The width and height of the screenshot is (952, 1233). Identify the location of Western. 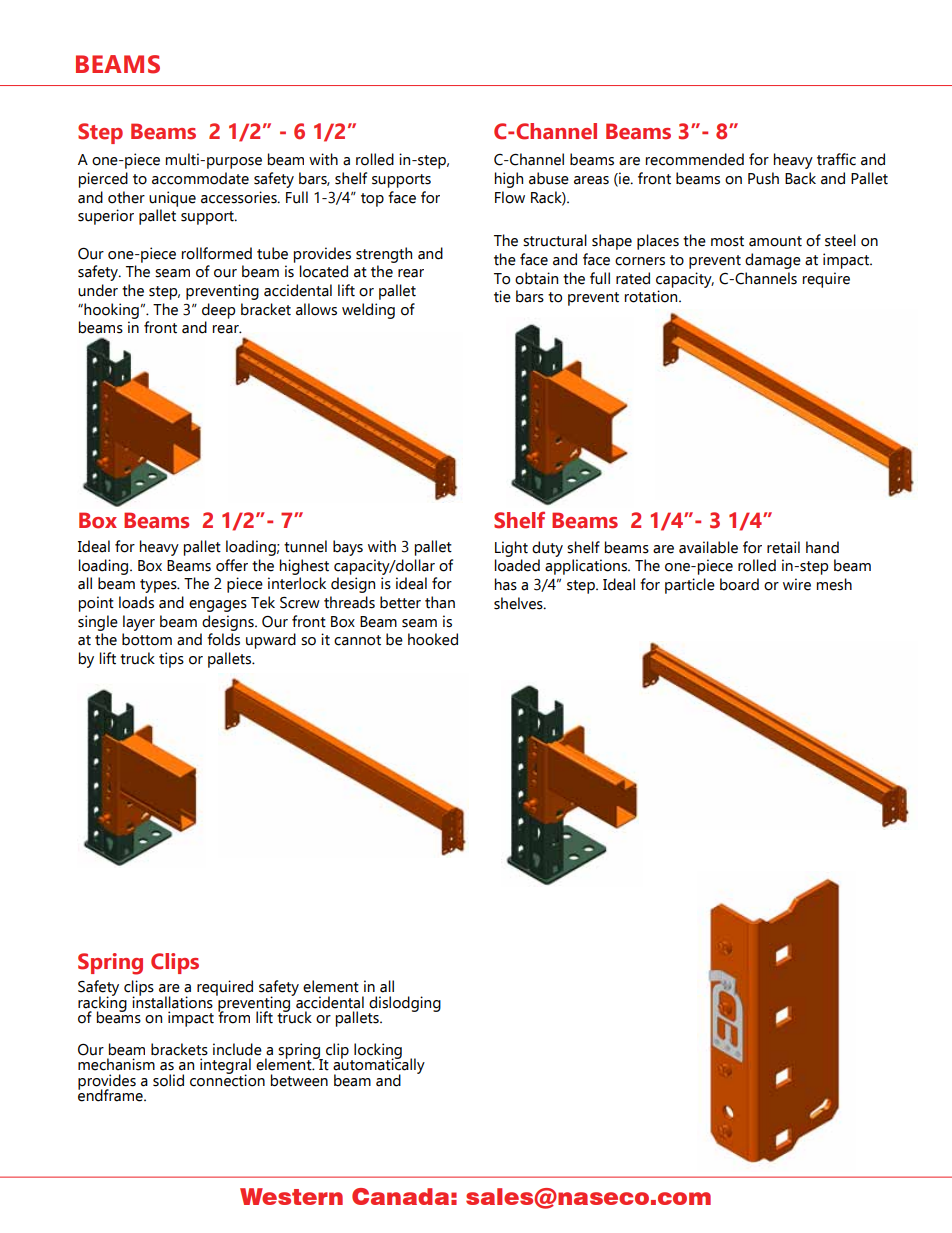
(291, 1196).
